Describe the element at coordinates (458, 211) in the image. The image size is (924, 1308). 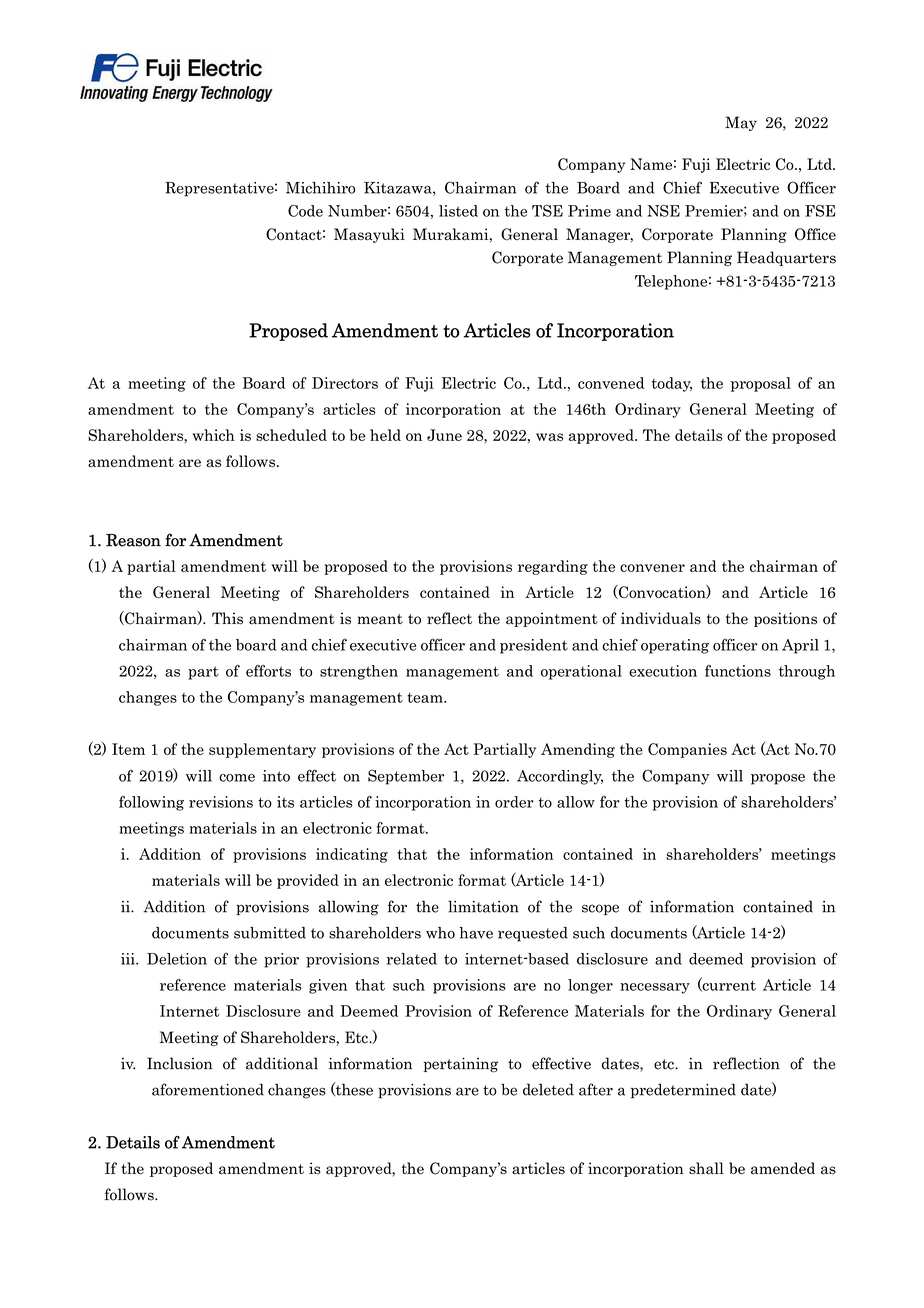
I see `listed` at that location.
